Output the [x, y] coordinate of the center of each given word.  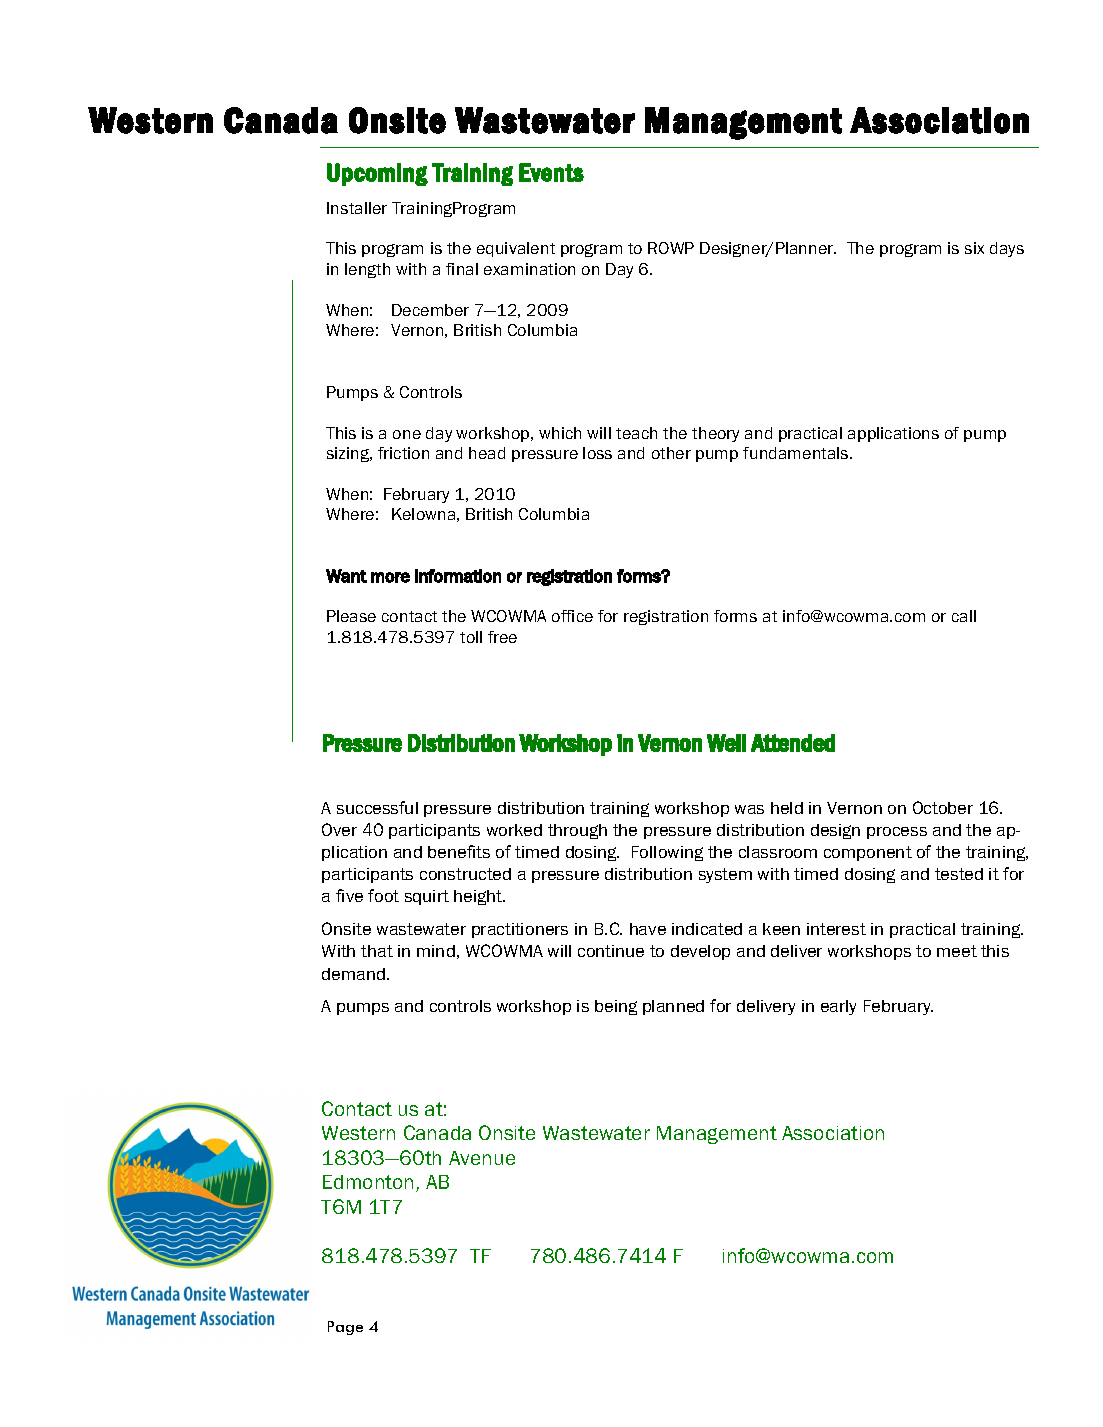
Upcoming [377, 174]
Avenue [482, 1158]
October [943, 807]
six [974, 248]
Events [551, 172]
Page [345, 1328]
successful [377, 807]
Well [726, 743]
